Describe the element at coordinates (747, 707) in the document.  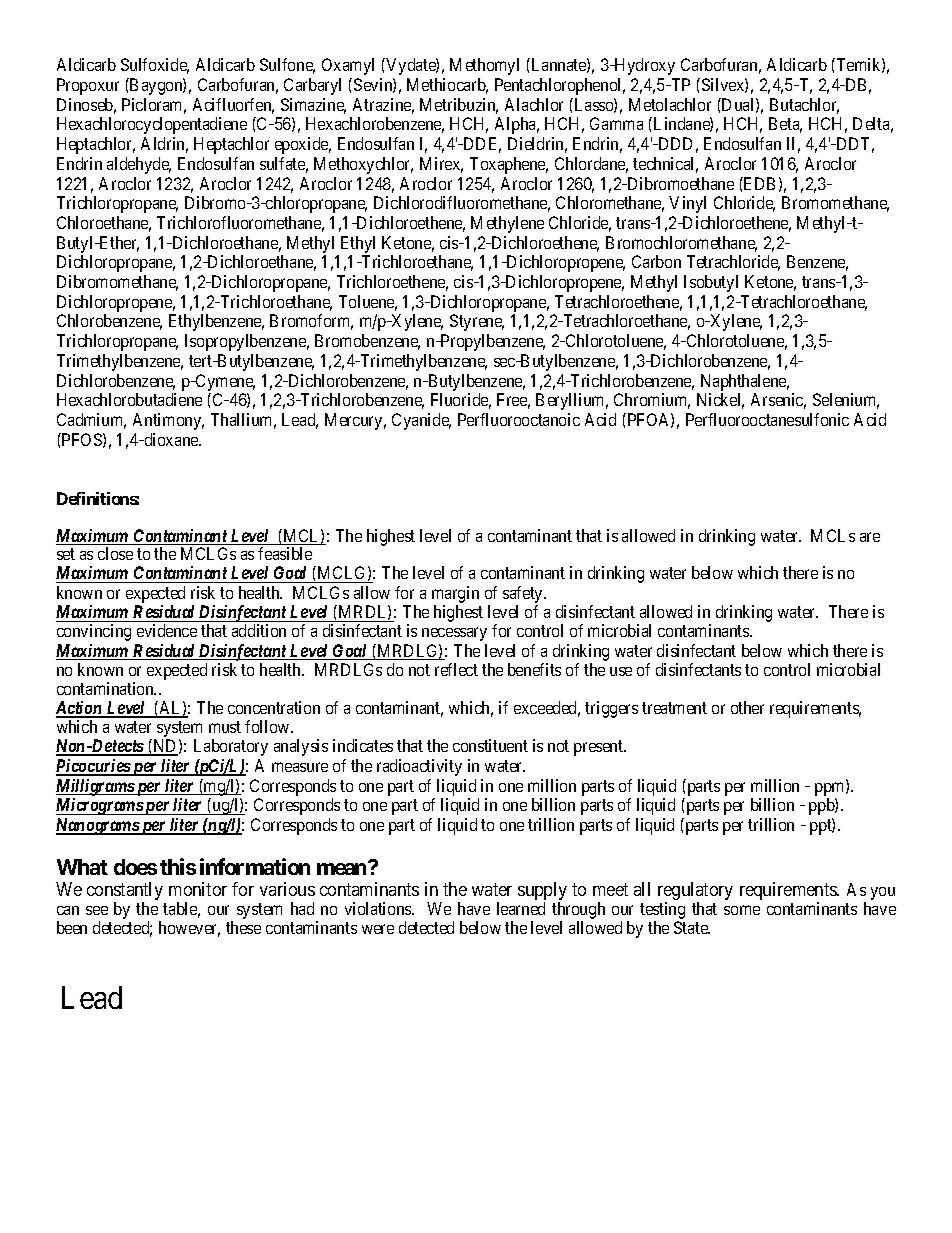
I see `other` at that location.
